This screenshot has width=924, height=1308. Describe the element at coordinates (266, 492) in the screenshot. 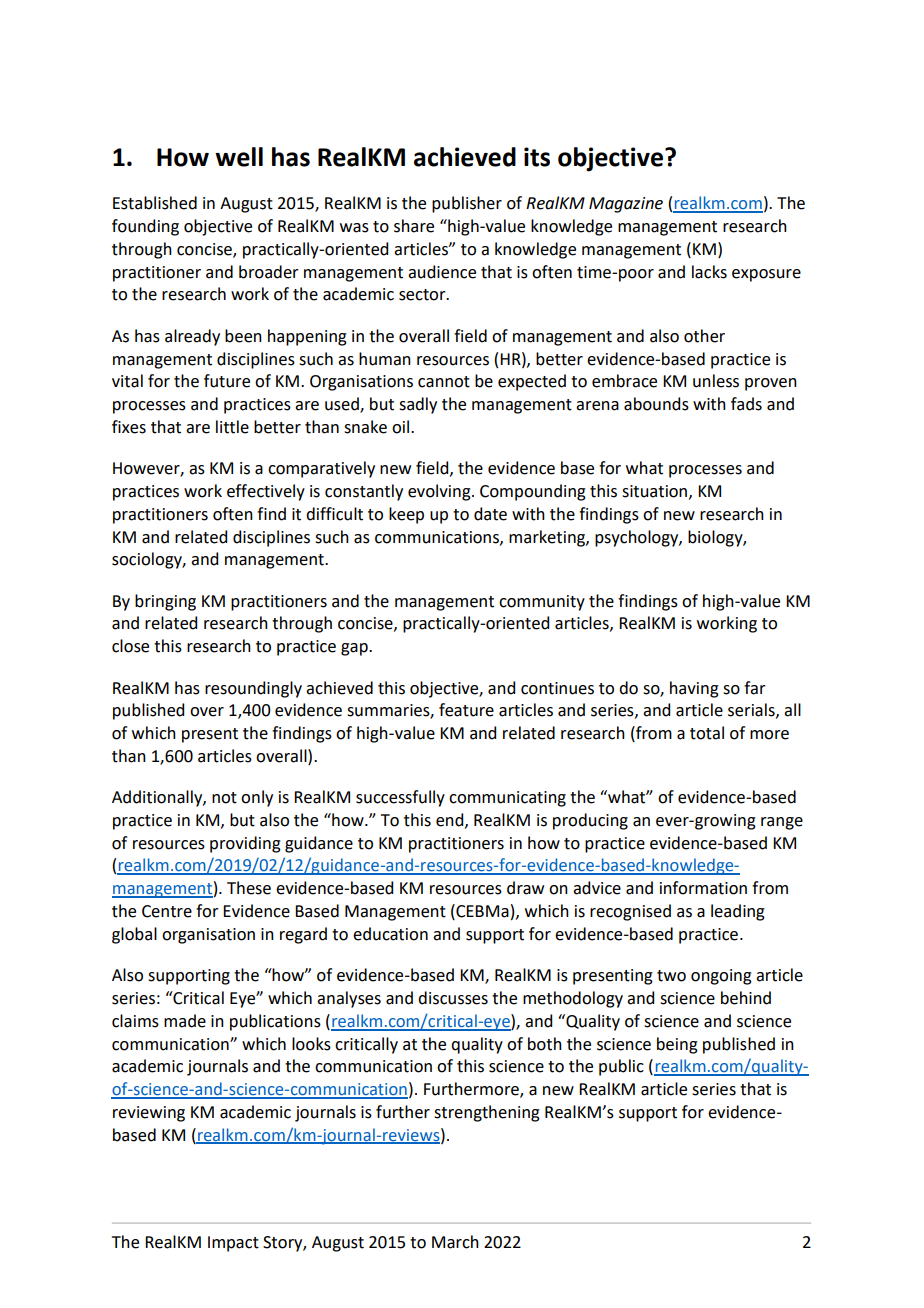

I see `effectively` at that location.
